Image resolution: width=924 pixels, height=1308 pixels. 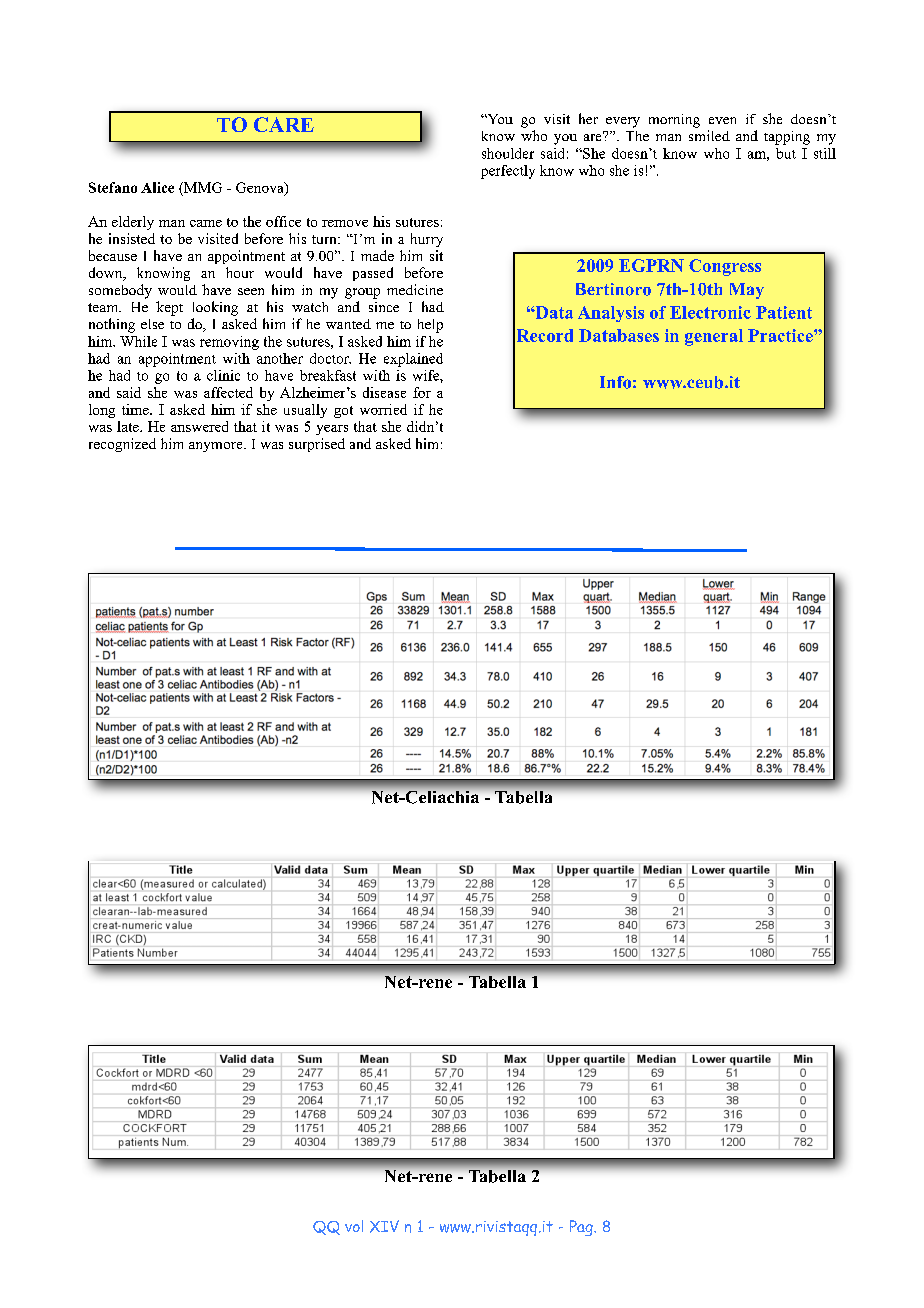 I want to click on anymore, so click(x=217, y=447).
